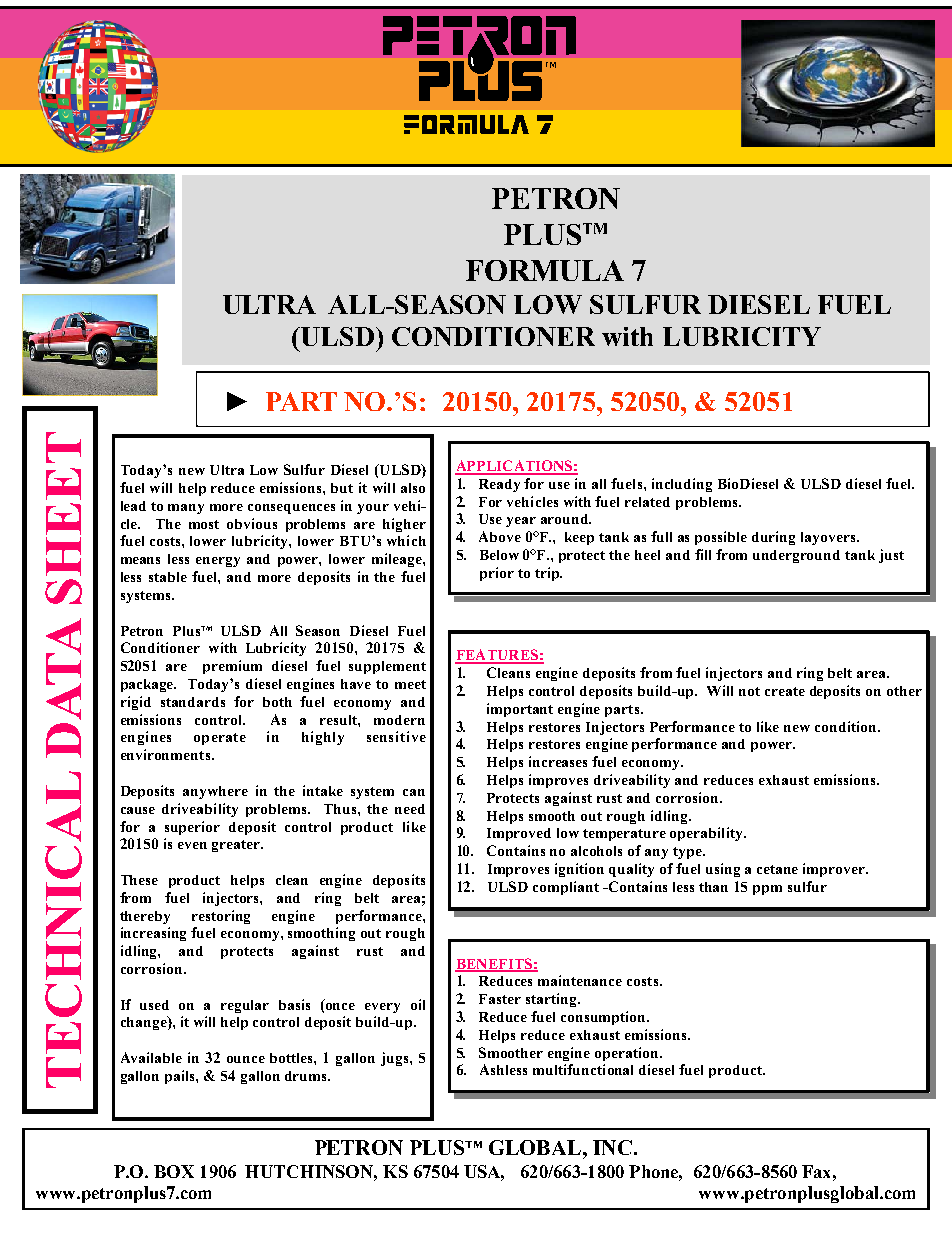 The height and width of the document is (1233, 952). What do you see at coordinates (499, 485) in the document?
I see `Ready` at bounding box center [499, 485].
